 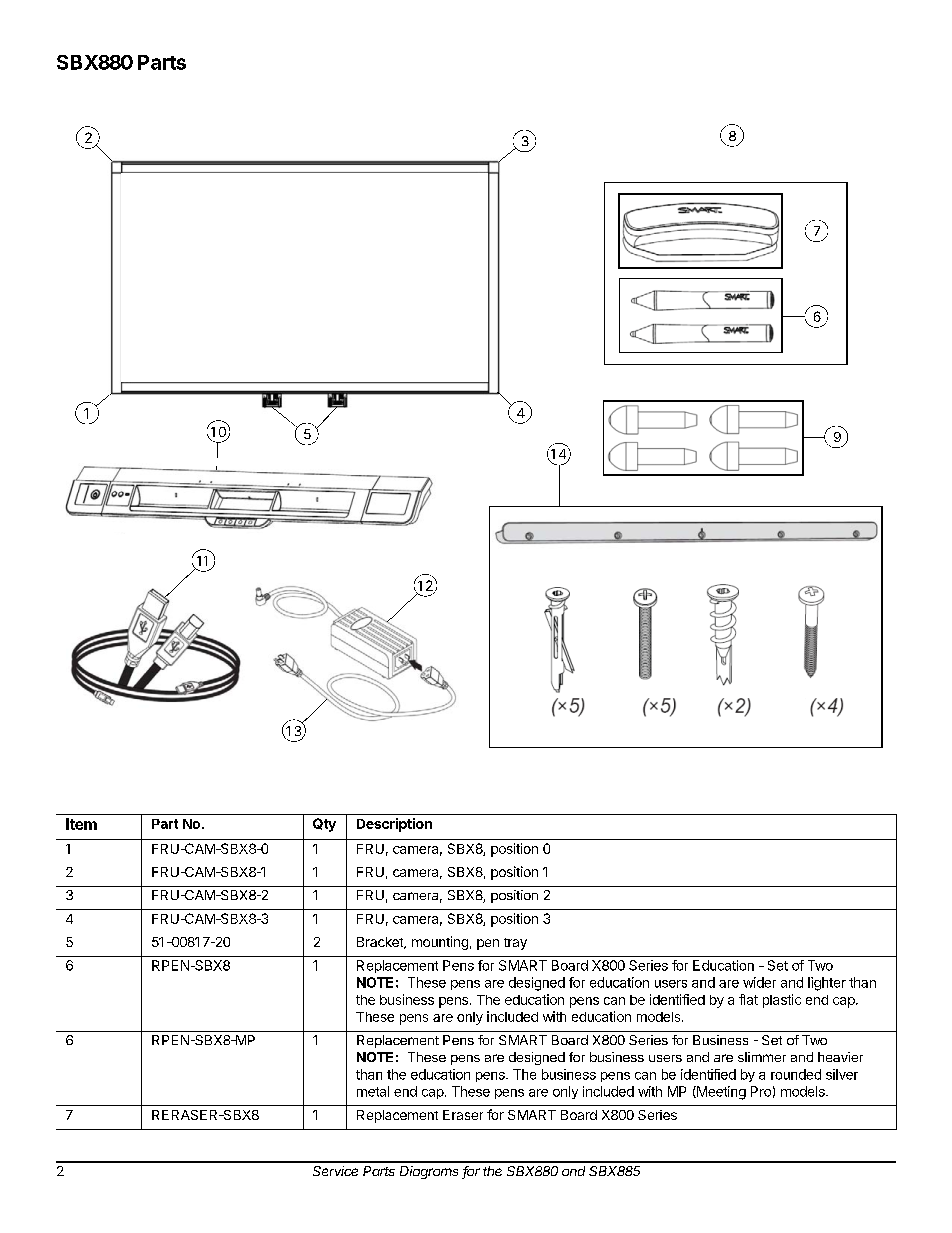 I want to click on wider, so click(x=759, y=982).
